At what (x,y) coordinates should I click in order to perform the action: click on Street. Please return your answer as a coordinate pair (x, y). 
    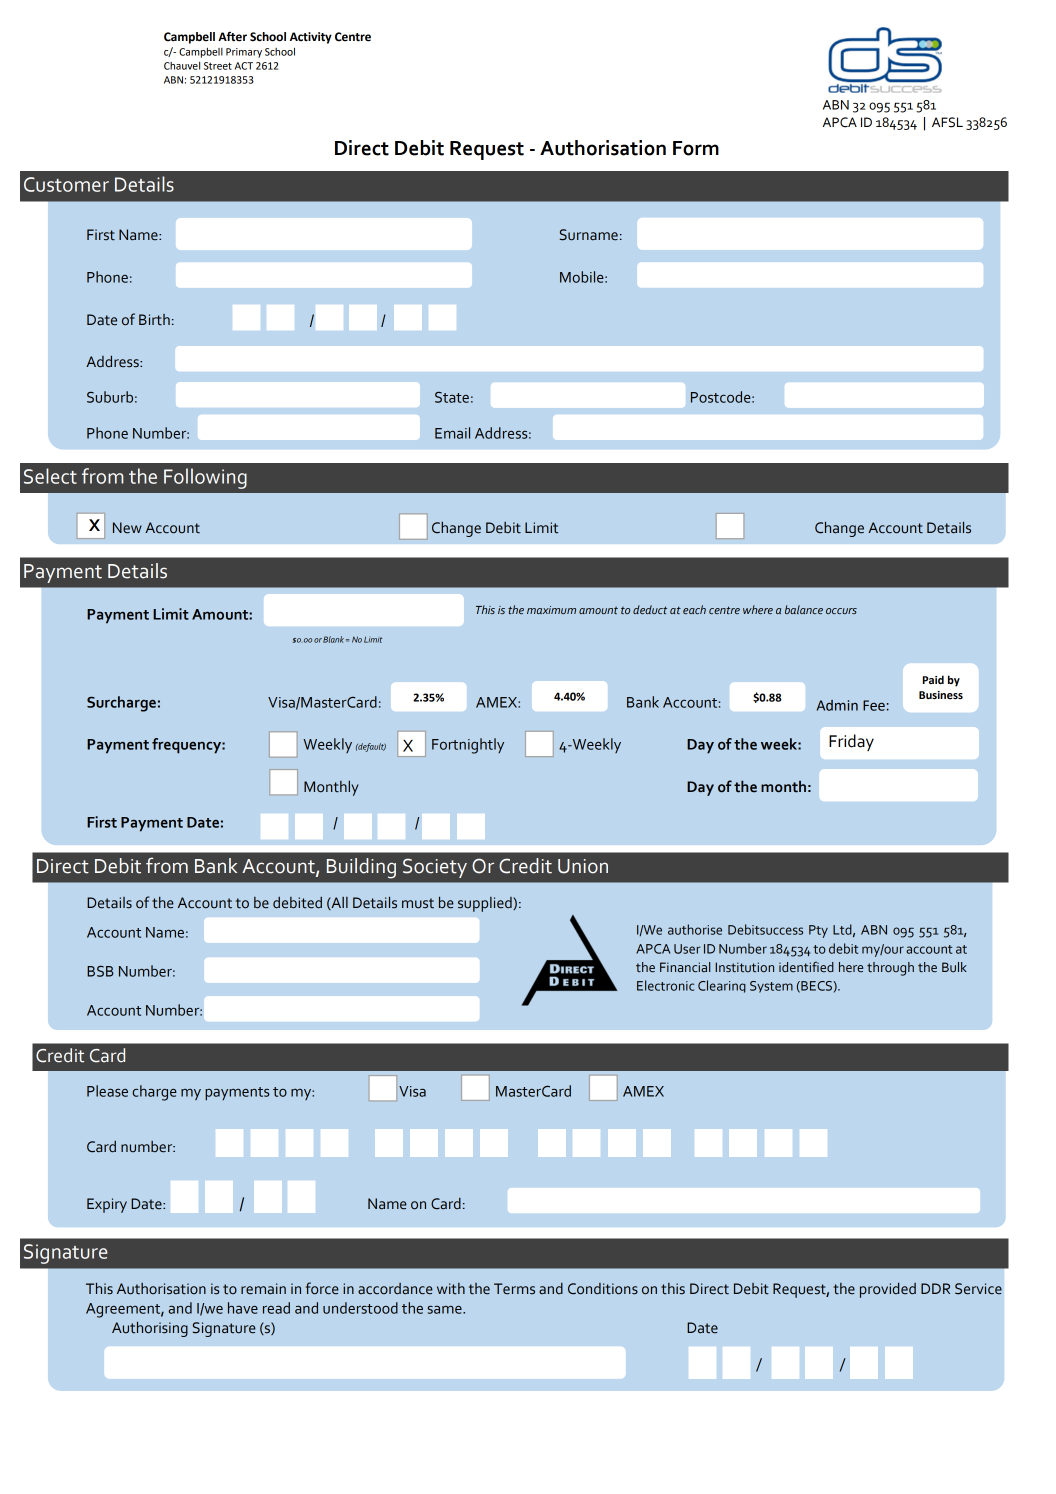
    Looking at the image, I should click on (218, 66).
